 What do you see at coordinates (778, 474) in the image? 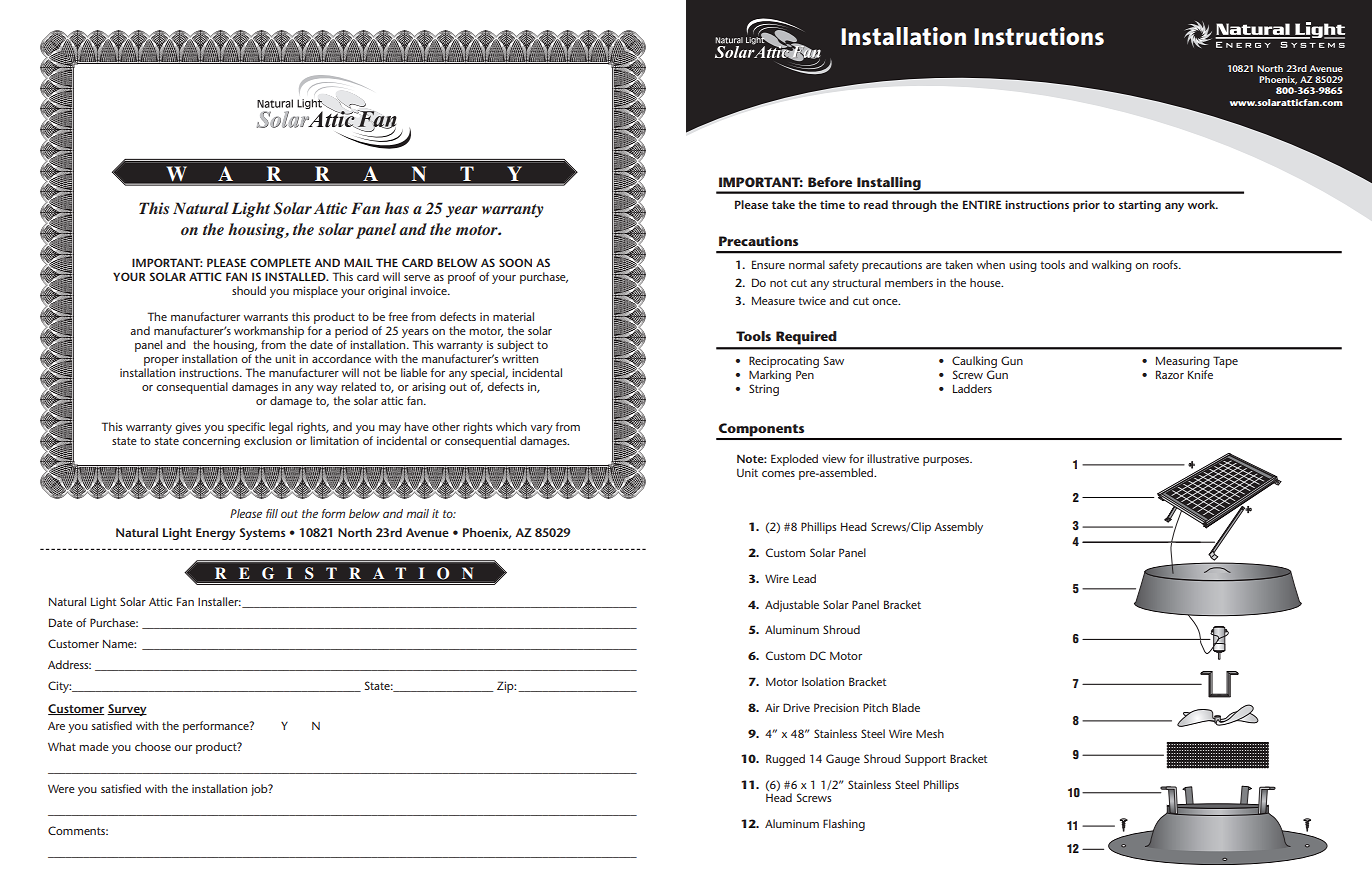
I see `comes` at bounding box center [778, 474].
